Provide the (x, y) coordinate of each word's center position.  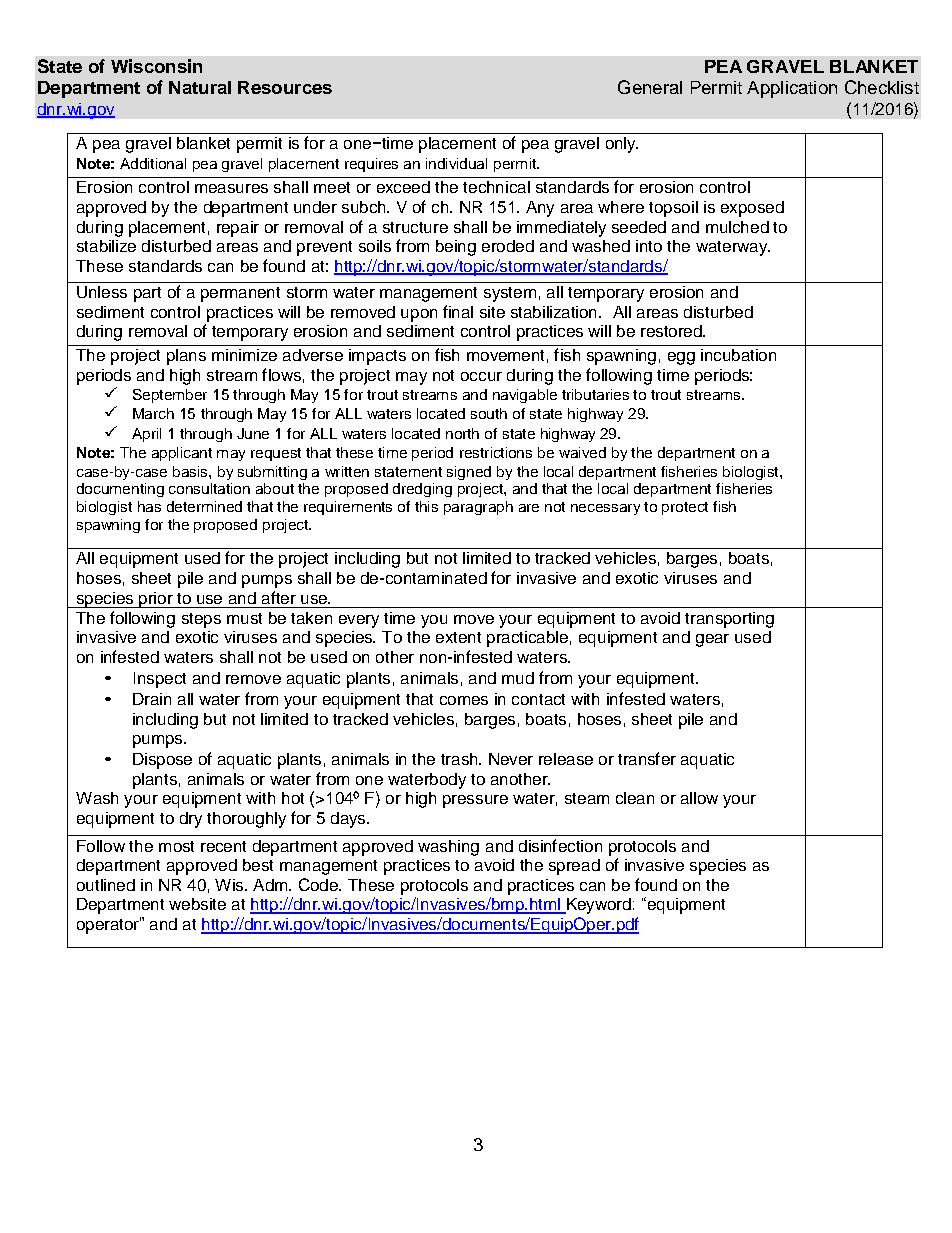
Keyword (597, 906)
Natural (200, 87)
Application (792, 89)
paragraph (478, 508)
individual (456, 163)
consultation (209, 488)
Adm (271, 885)
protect (685, 508)
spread (574, 867)
